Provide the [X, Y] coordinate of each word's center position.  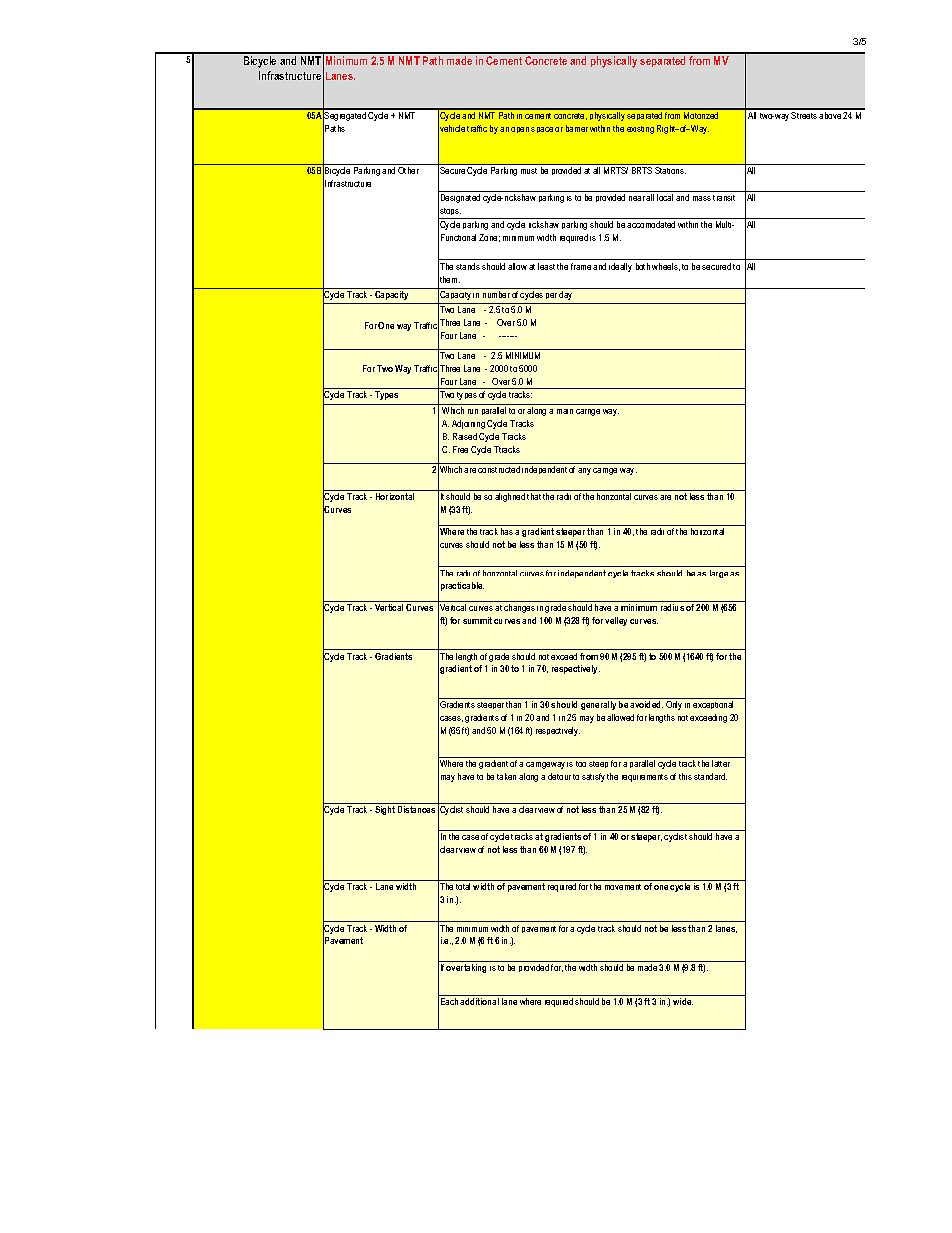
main [565, 411]
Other [408, 170]
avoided [646, 704]
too [581, 764]
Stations [670, 170]
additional [479, 1001]
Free [460, 449]
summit [477, 620]
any [584, 471]
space [542, 130]
